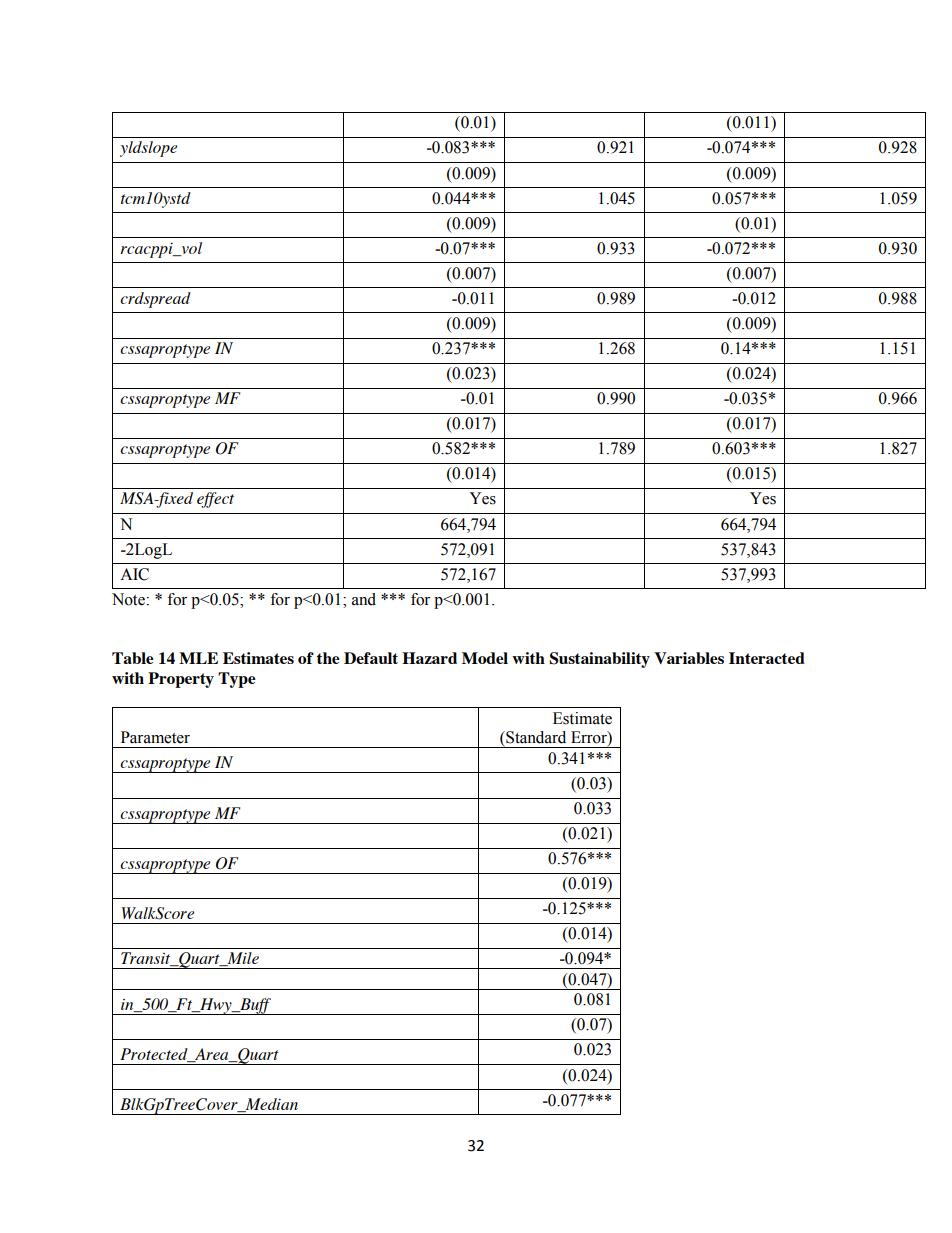 The image size is (952, 1233). Describe the element at coordinates (215, 500) in the screenshot. I see `effect` at that location.
